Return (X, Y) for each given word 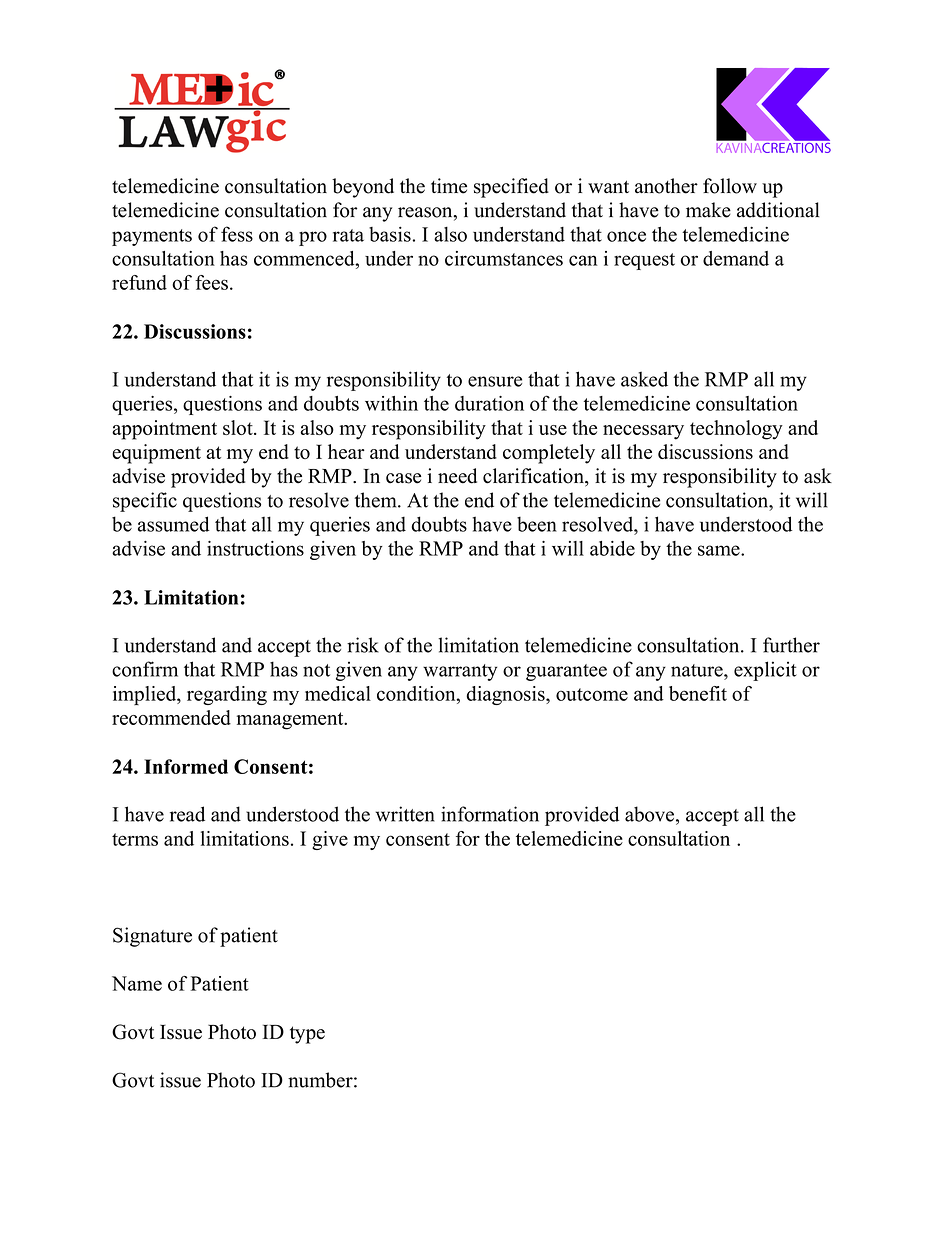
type (307, 1035)
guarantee (566, 672)
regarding (227, 695)
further (791, 645)
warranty (460, 672)
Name (137, 983)
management (291, 721)
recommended (171, 717)
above (649, 814)
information (490, 814)
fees (211, 282)
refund (139, 282)
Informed (186, 766)
